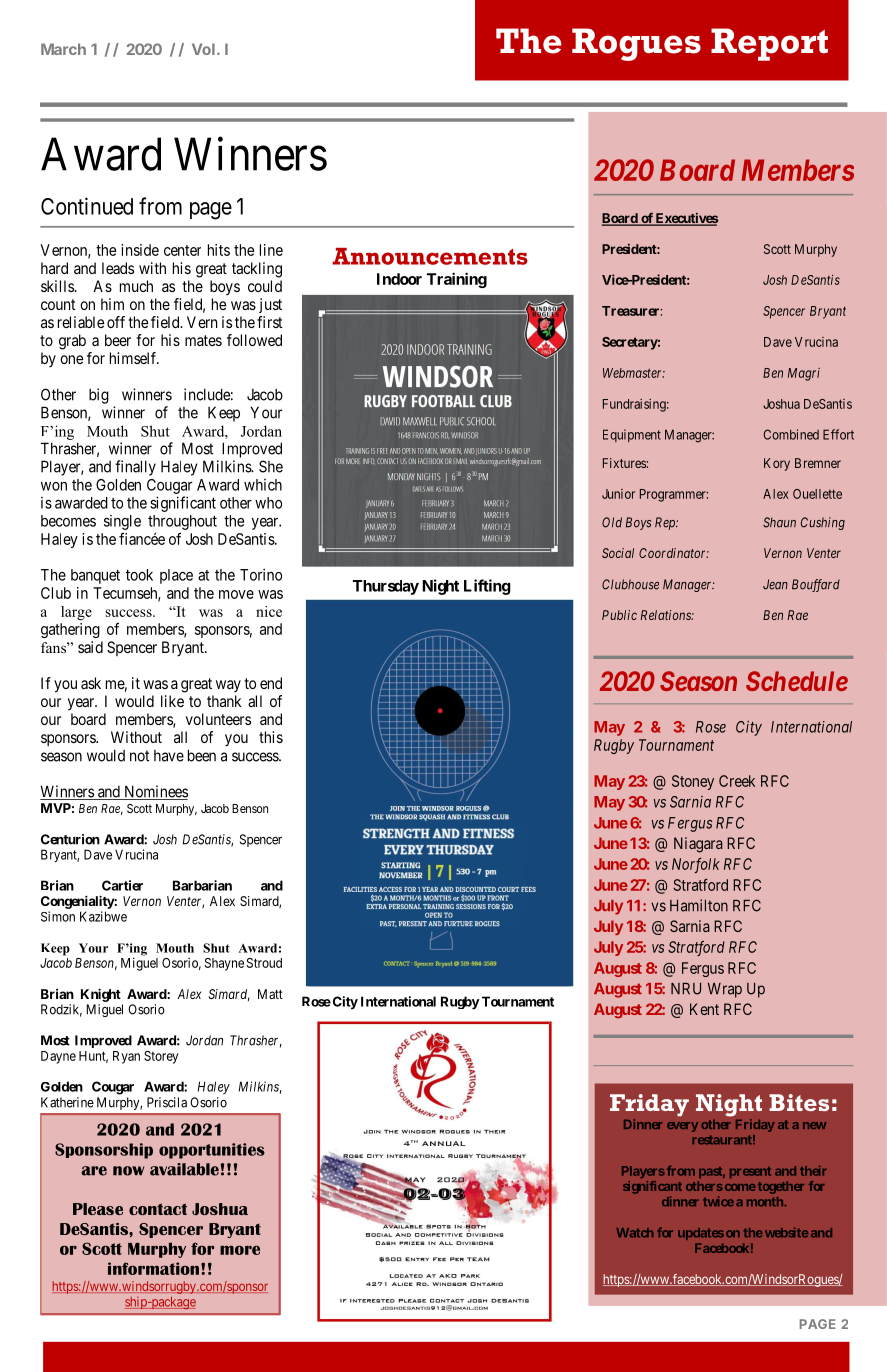  I want to click on Thursday, so click(386, 587).
